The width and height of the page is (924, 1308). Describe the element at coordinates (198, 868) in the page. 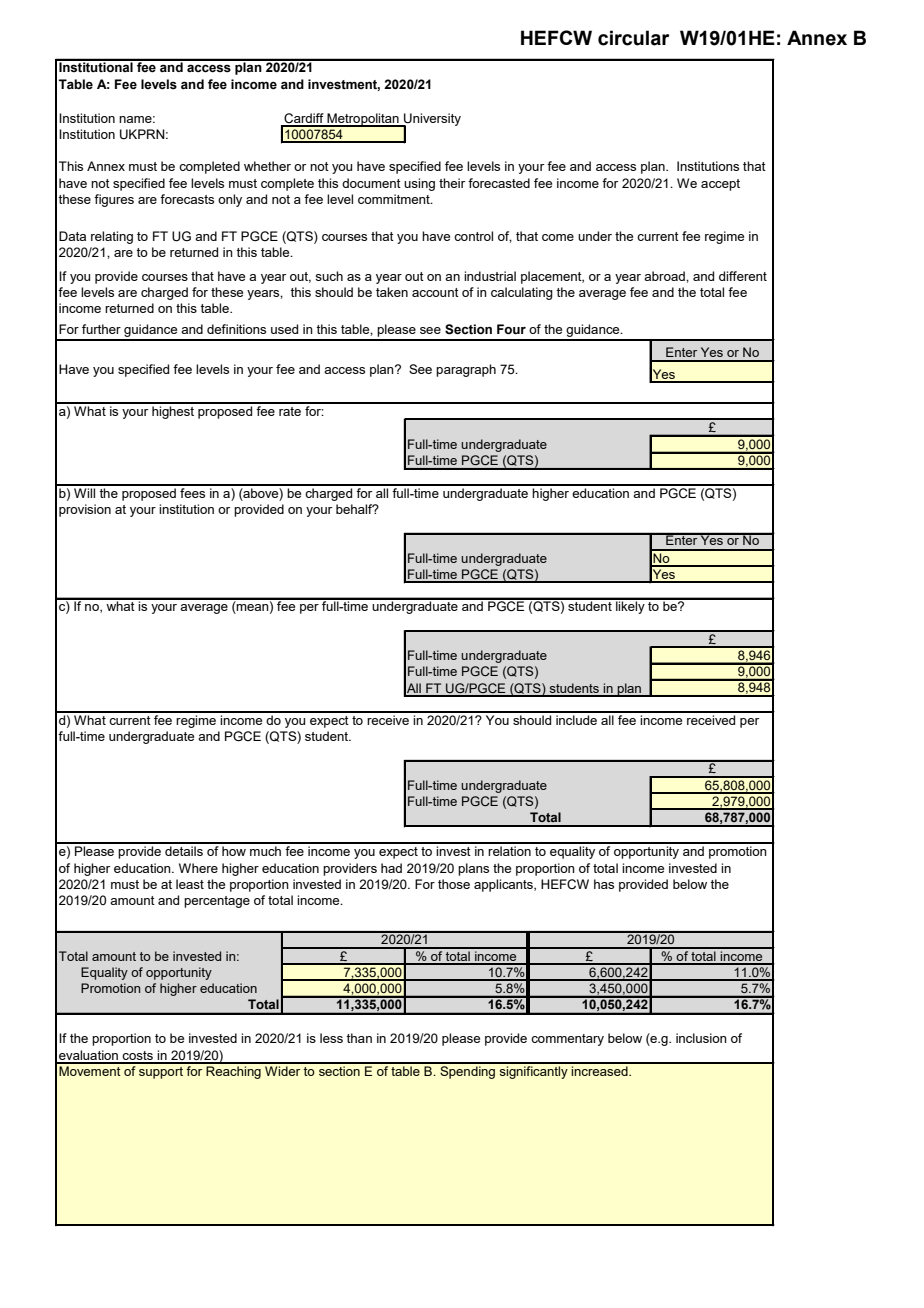

I see `Where` at that location.
